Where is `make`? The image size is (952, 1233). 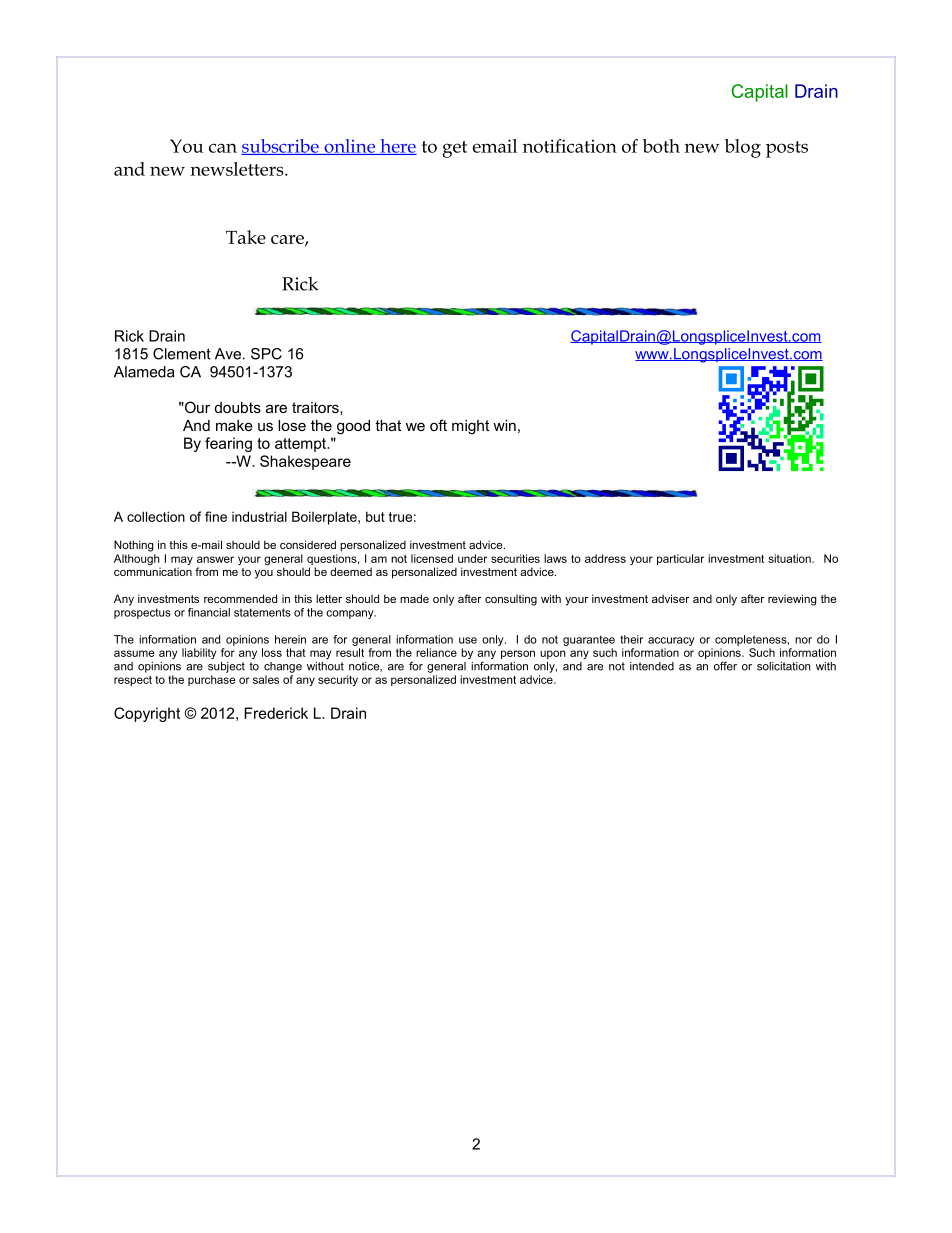
make is located at coordinates (234, 425).
